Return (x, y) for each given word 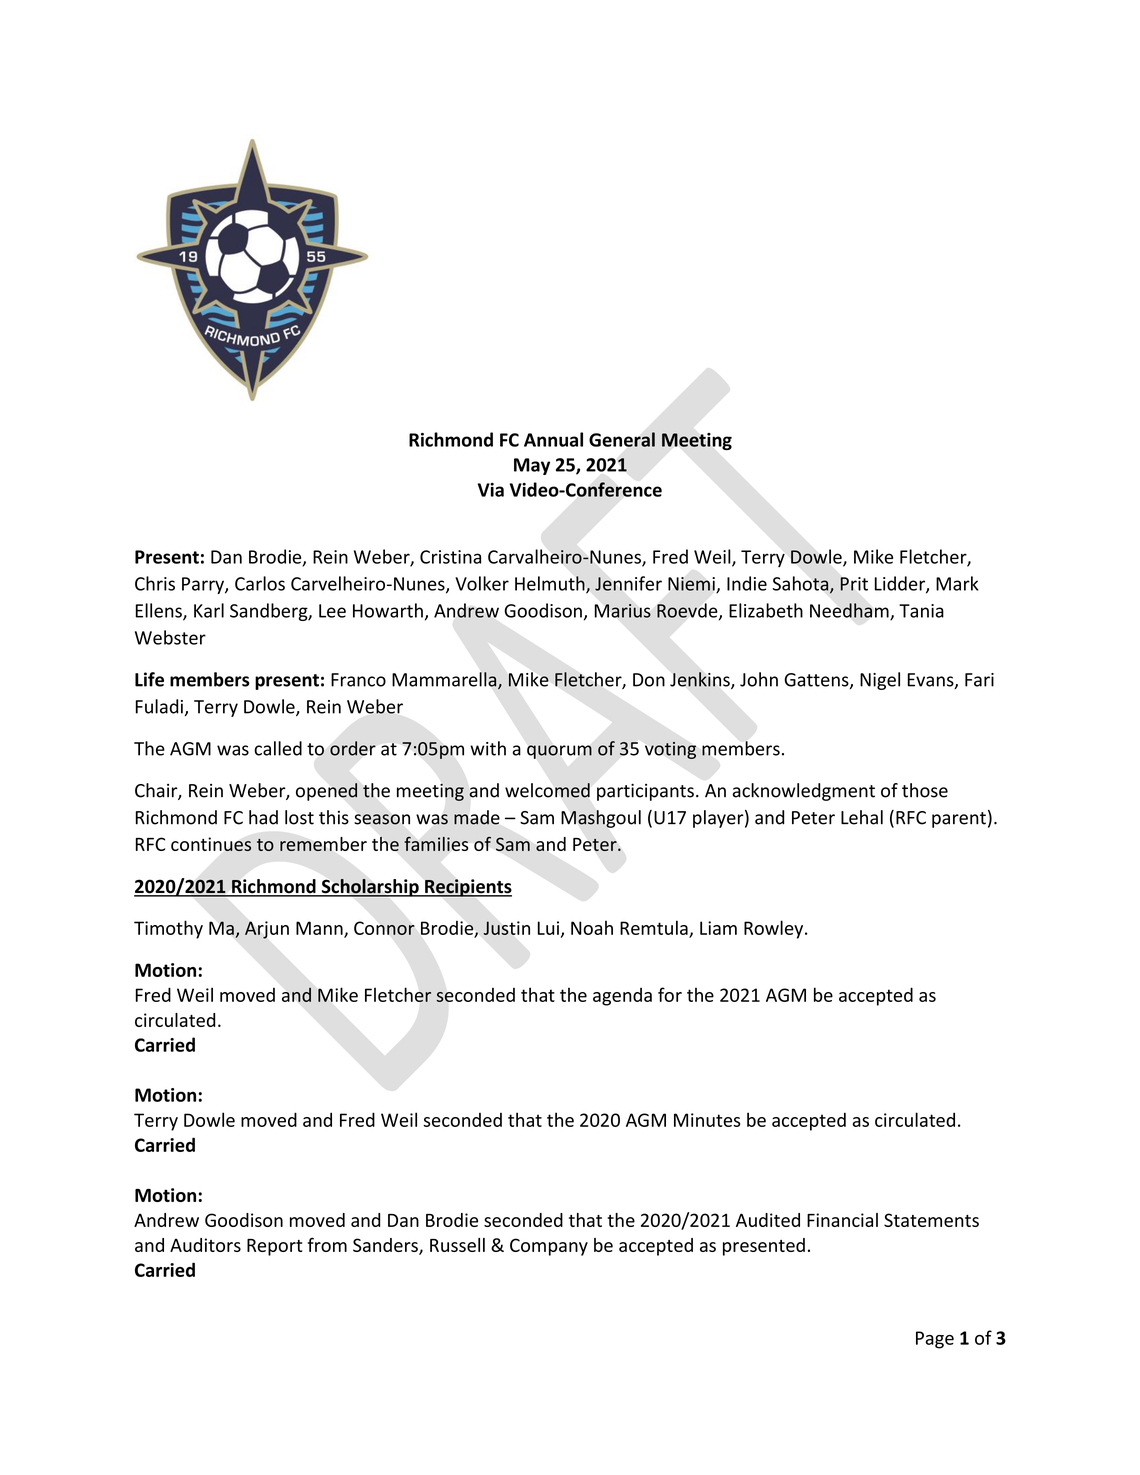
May (532, 466)
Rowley (775, 929)
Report (274, 1247)
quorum (559, 752)
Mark (957, 583)
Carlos (260, 583)
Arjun (267, 930)
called (278, 748)
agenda (622, 997)
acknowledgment (803, 792)
